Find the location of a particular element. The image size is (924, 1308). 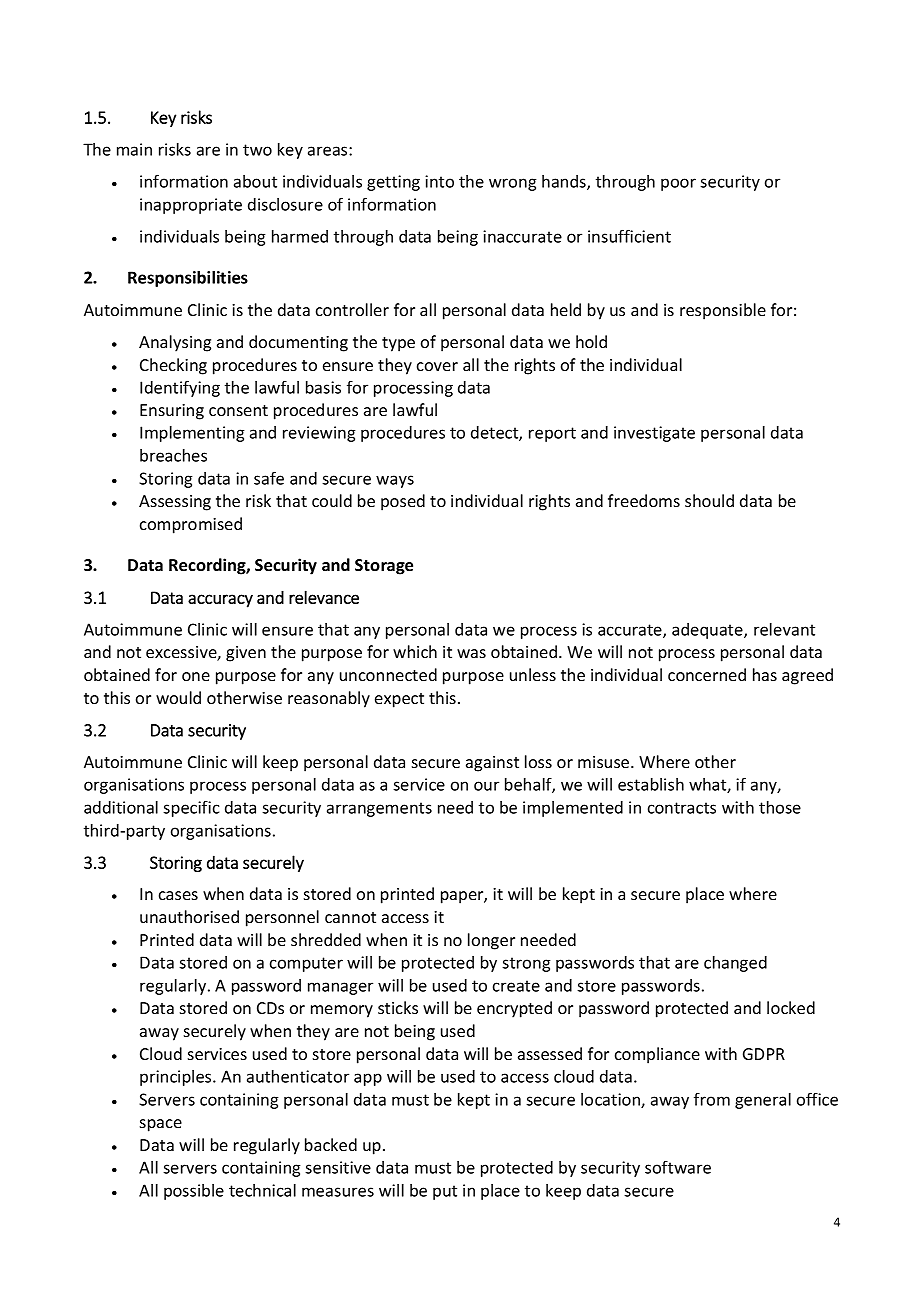

longer is located at coordinates (491, 941).
